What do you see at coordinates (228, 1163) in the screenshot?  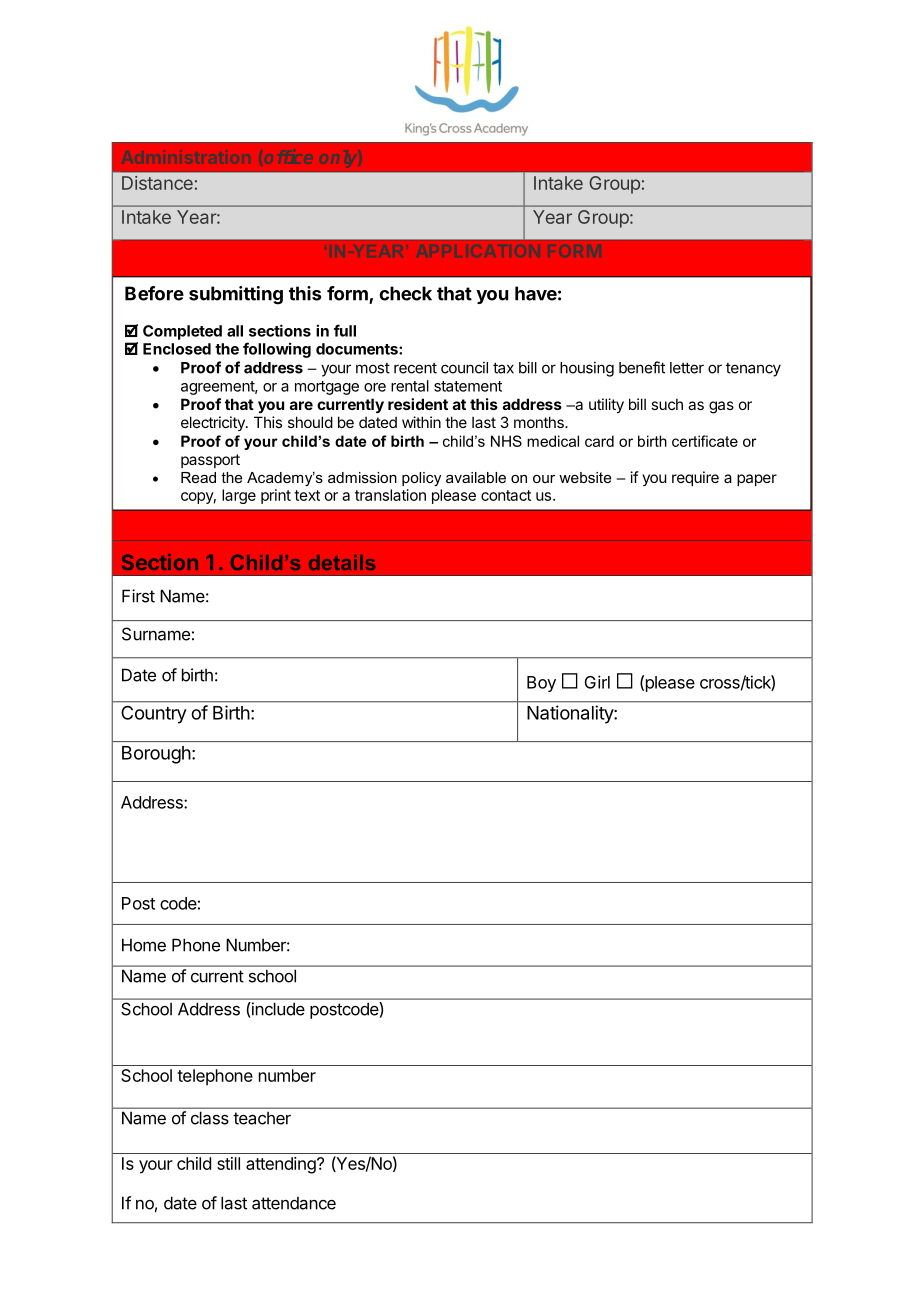 I see `still` at bounding box center [228, 1163].
